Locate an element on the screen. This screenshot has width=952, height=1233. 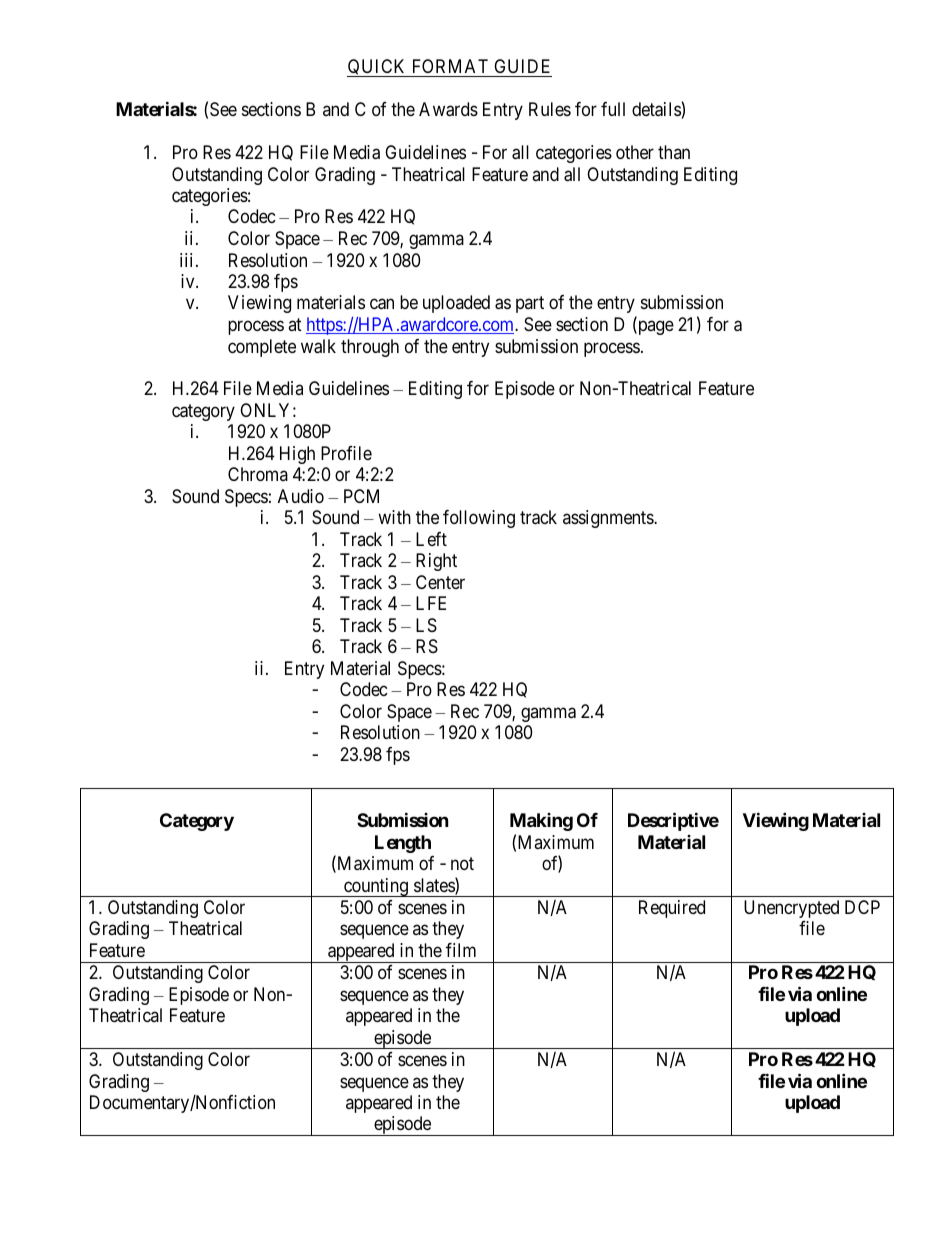
following is located at coordinates (479, 519).
